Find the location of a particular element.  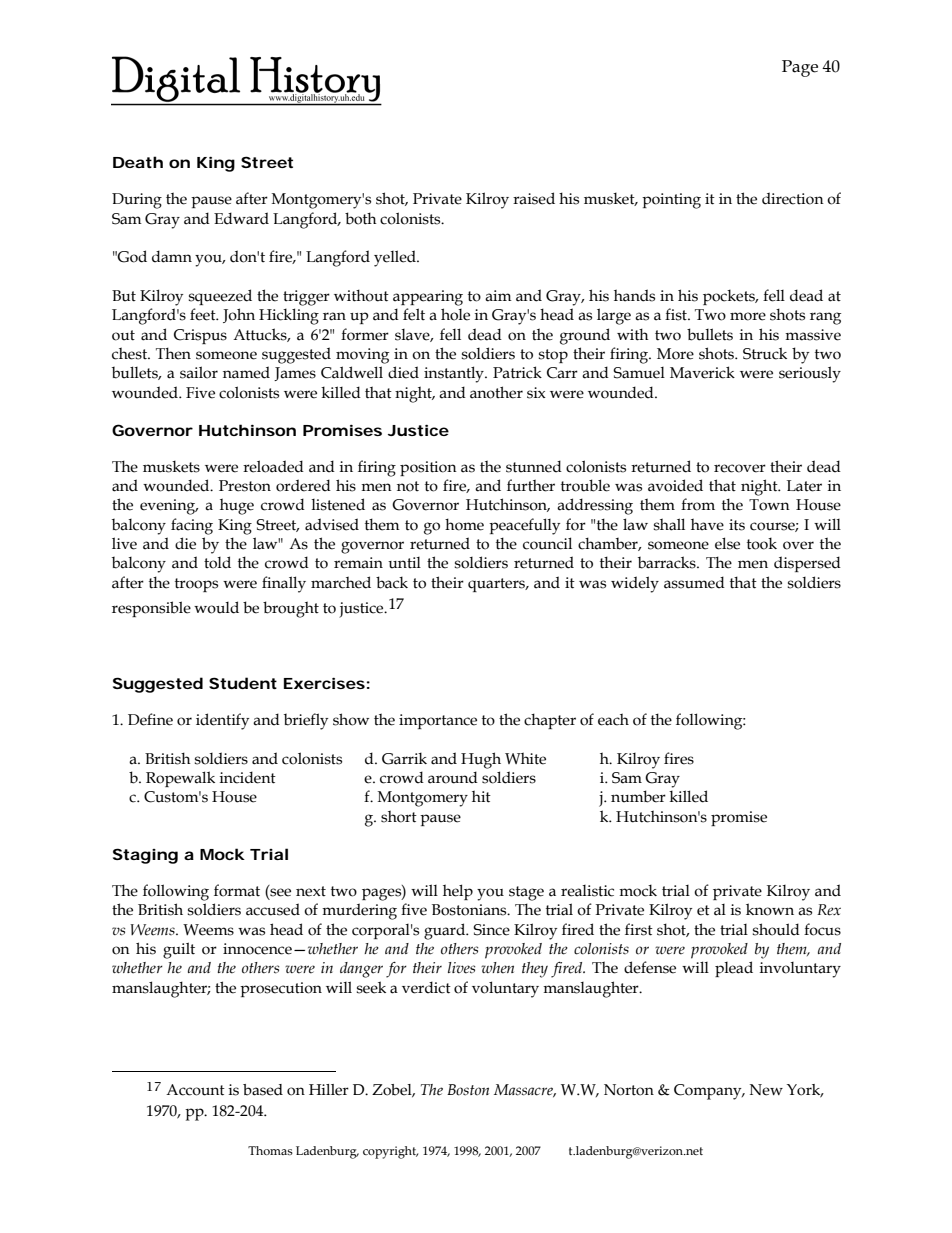

Edward is located at coordinates (241, 218).
